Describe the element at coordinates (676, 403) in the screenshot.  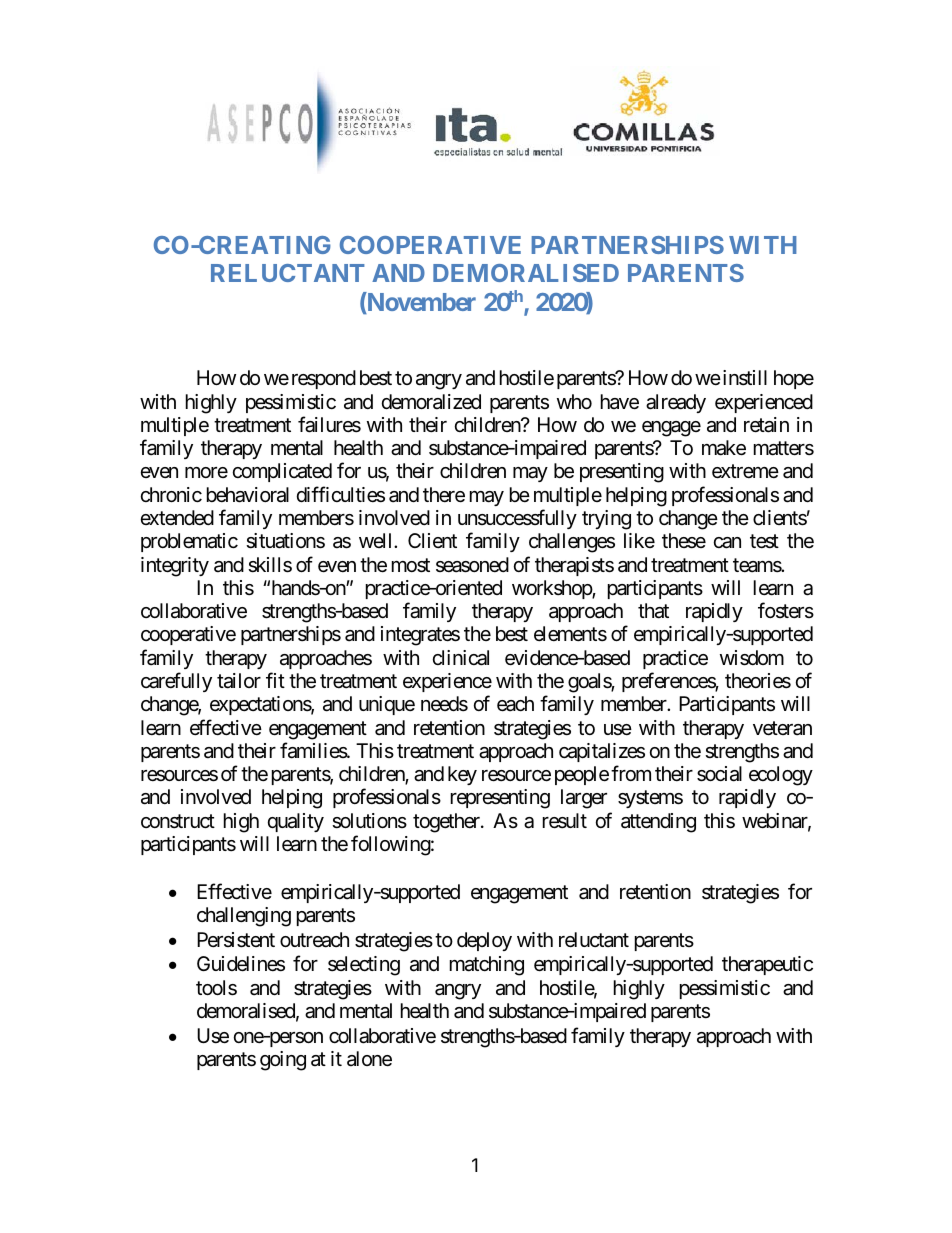
I see `already` at that location.
